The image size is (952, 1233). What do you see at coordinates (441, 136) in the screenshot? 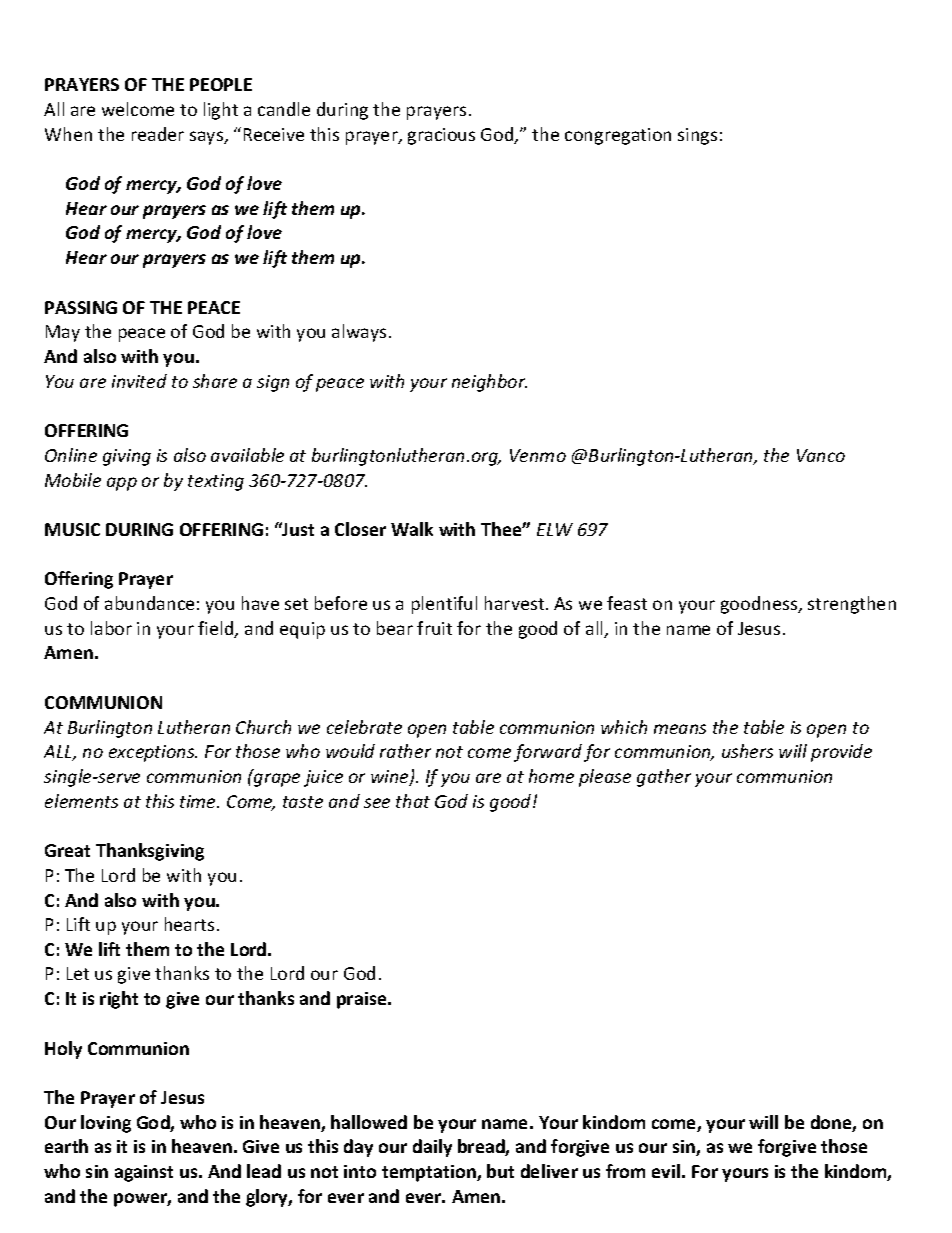
I see `gracious` at bounding box center [441, 136].
